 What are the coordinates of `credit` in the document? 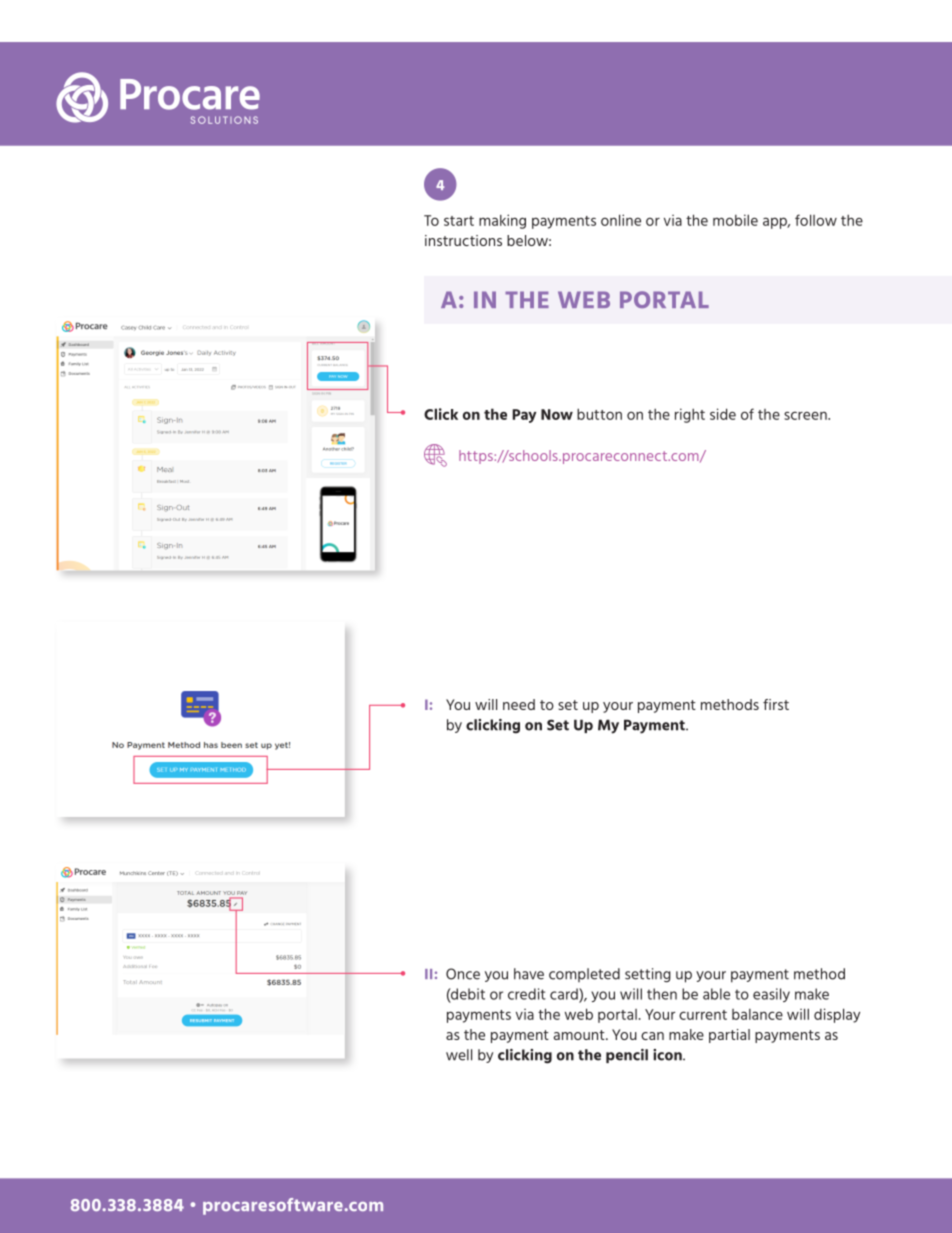 It's located at (527, 994).
